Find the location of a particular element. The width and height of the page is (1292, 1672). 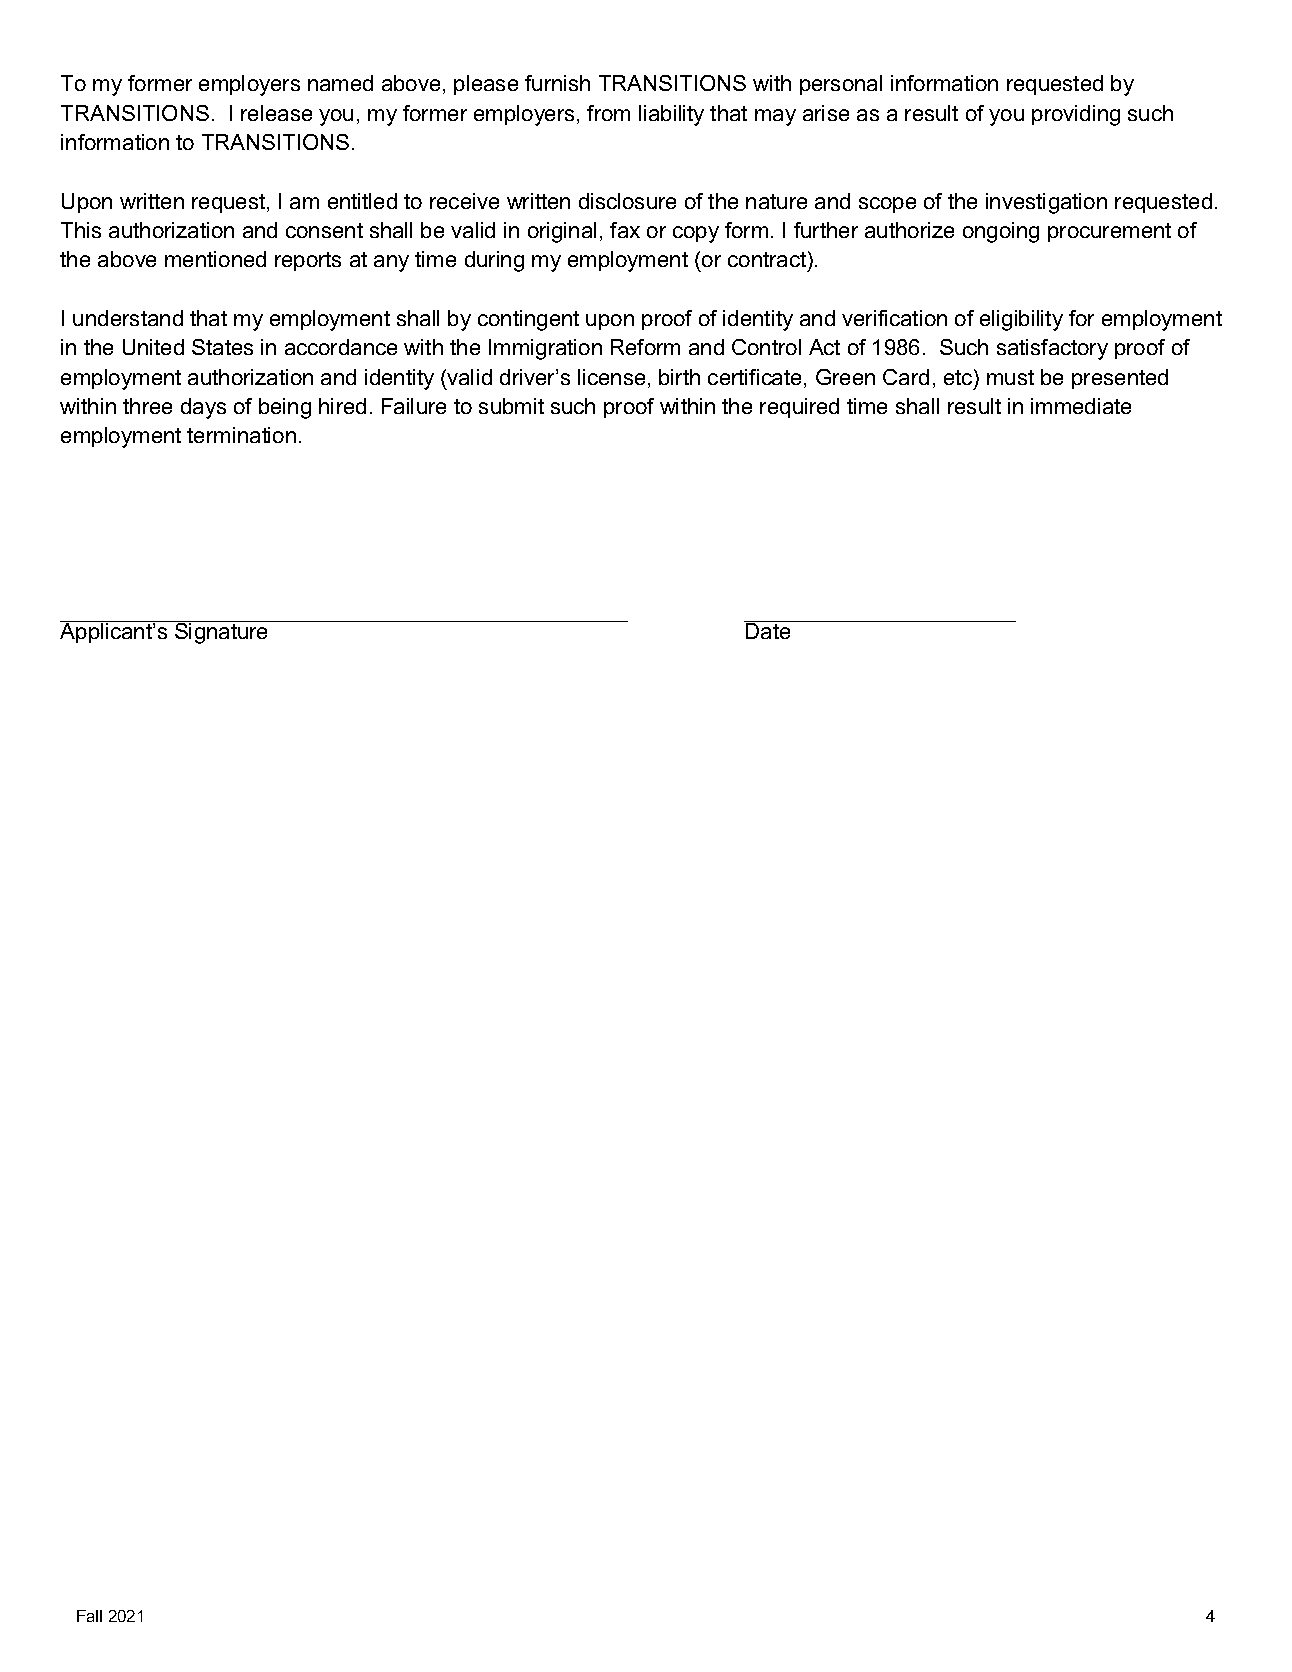

from is located at coordinates (608, 113).
